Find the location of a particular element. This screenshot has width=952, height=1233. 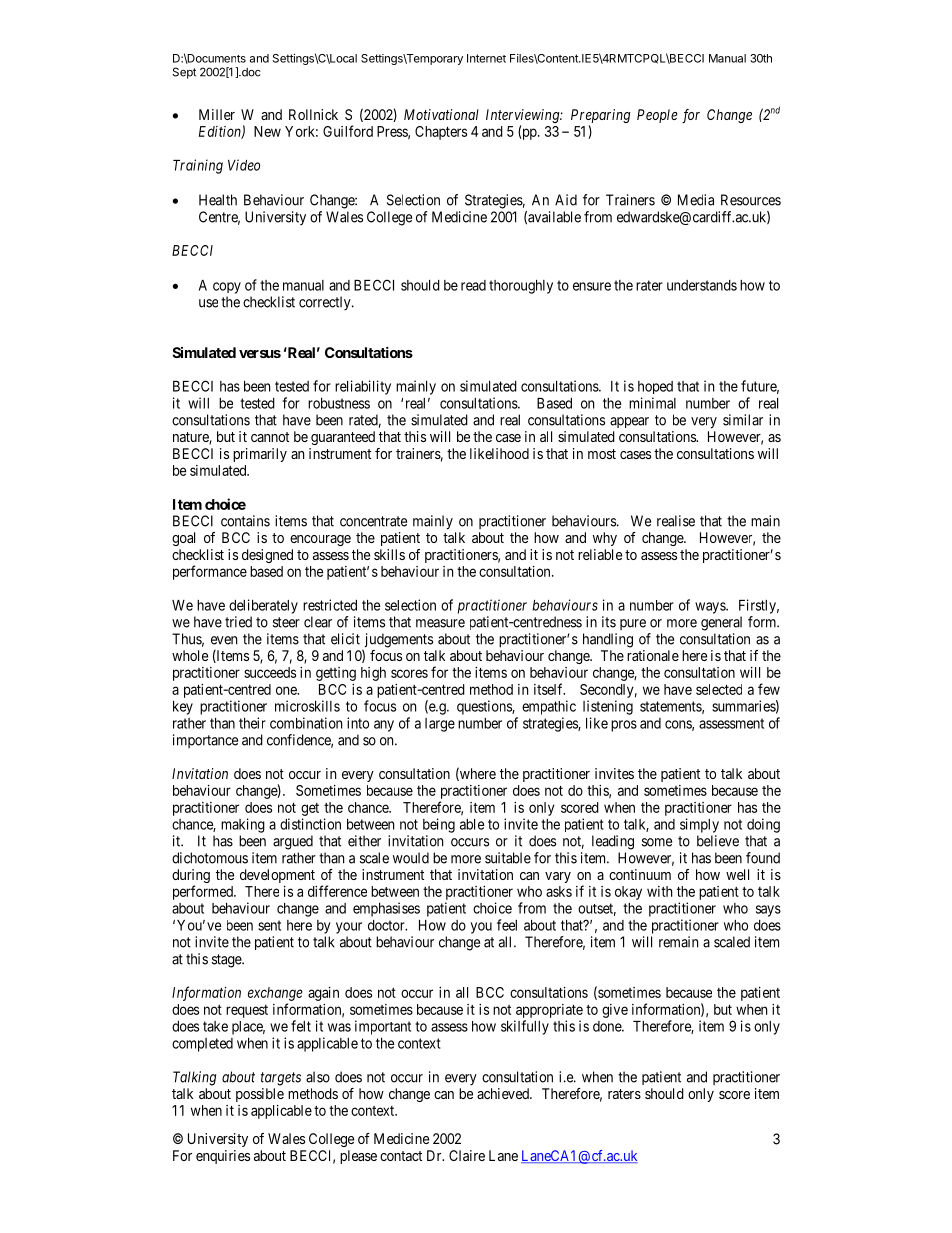

Claire is located at coordinates (467, 1155).
